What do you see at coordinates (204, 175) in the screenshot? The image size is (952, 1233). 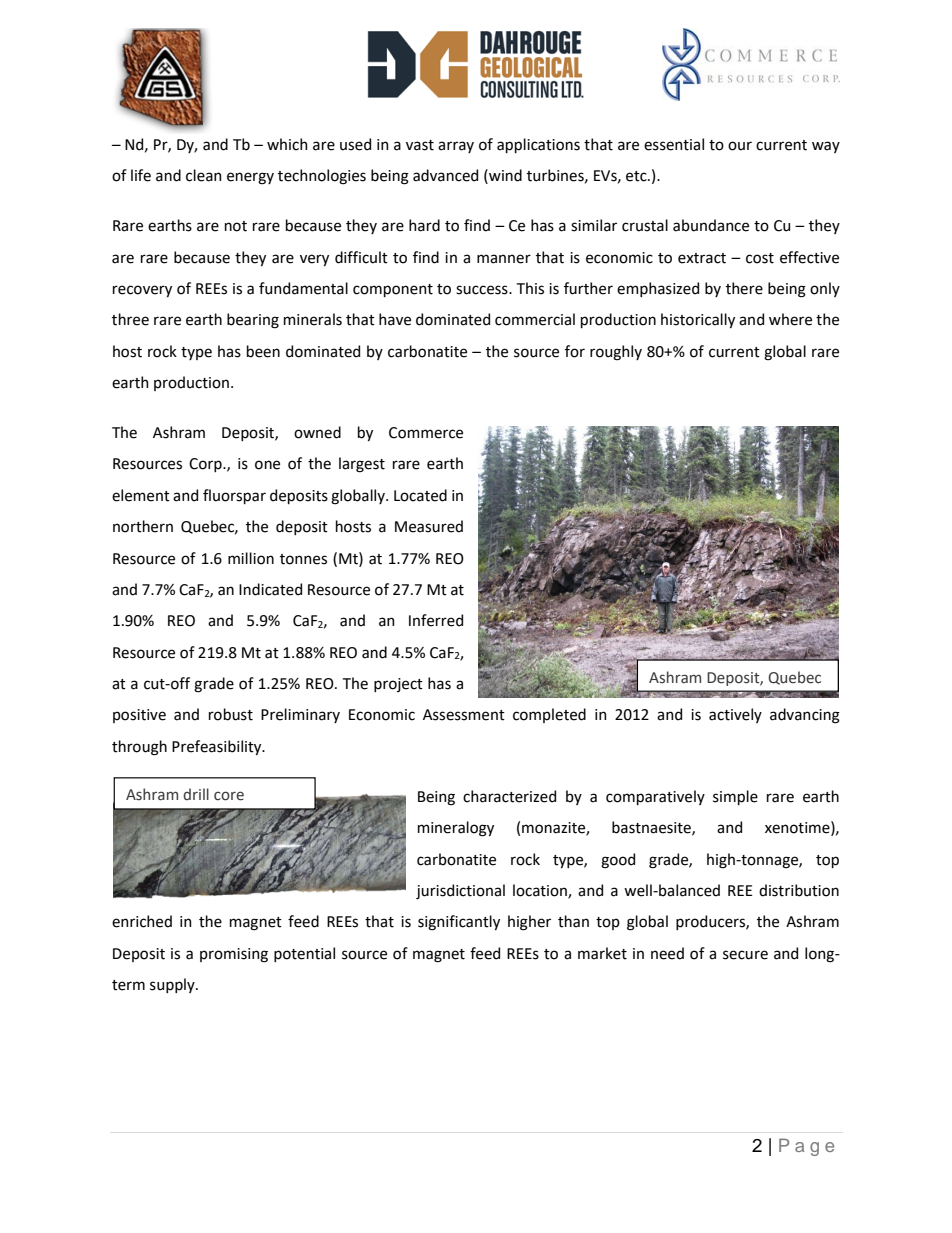 I see `clean` at bounding box center [204, 175].
